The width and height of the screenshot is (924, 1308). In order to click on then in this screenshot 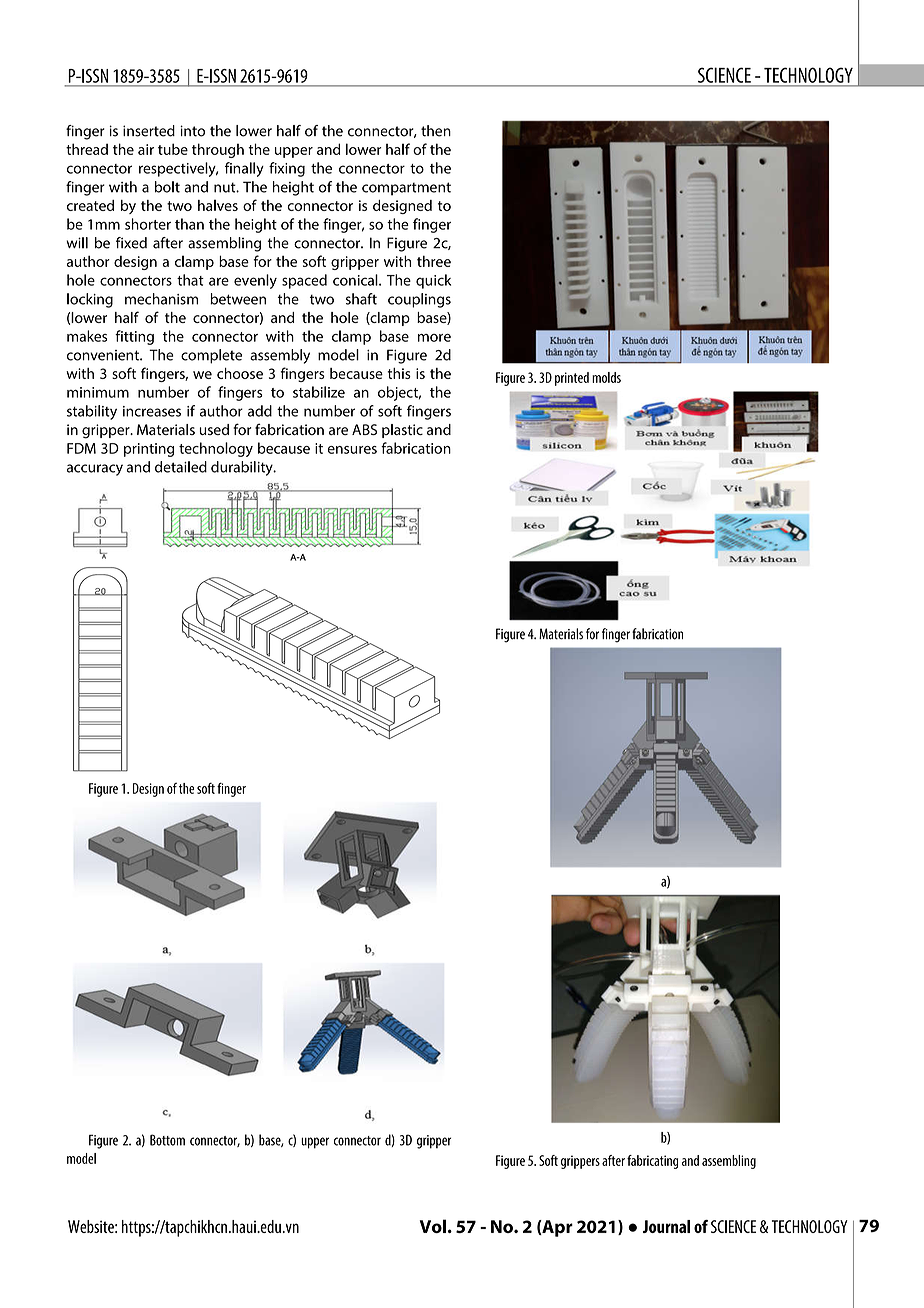, I will do `click(436, 131)`.
